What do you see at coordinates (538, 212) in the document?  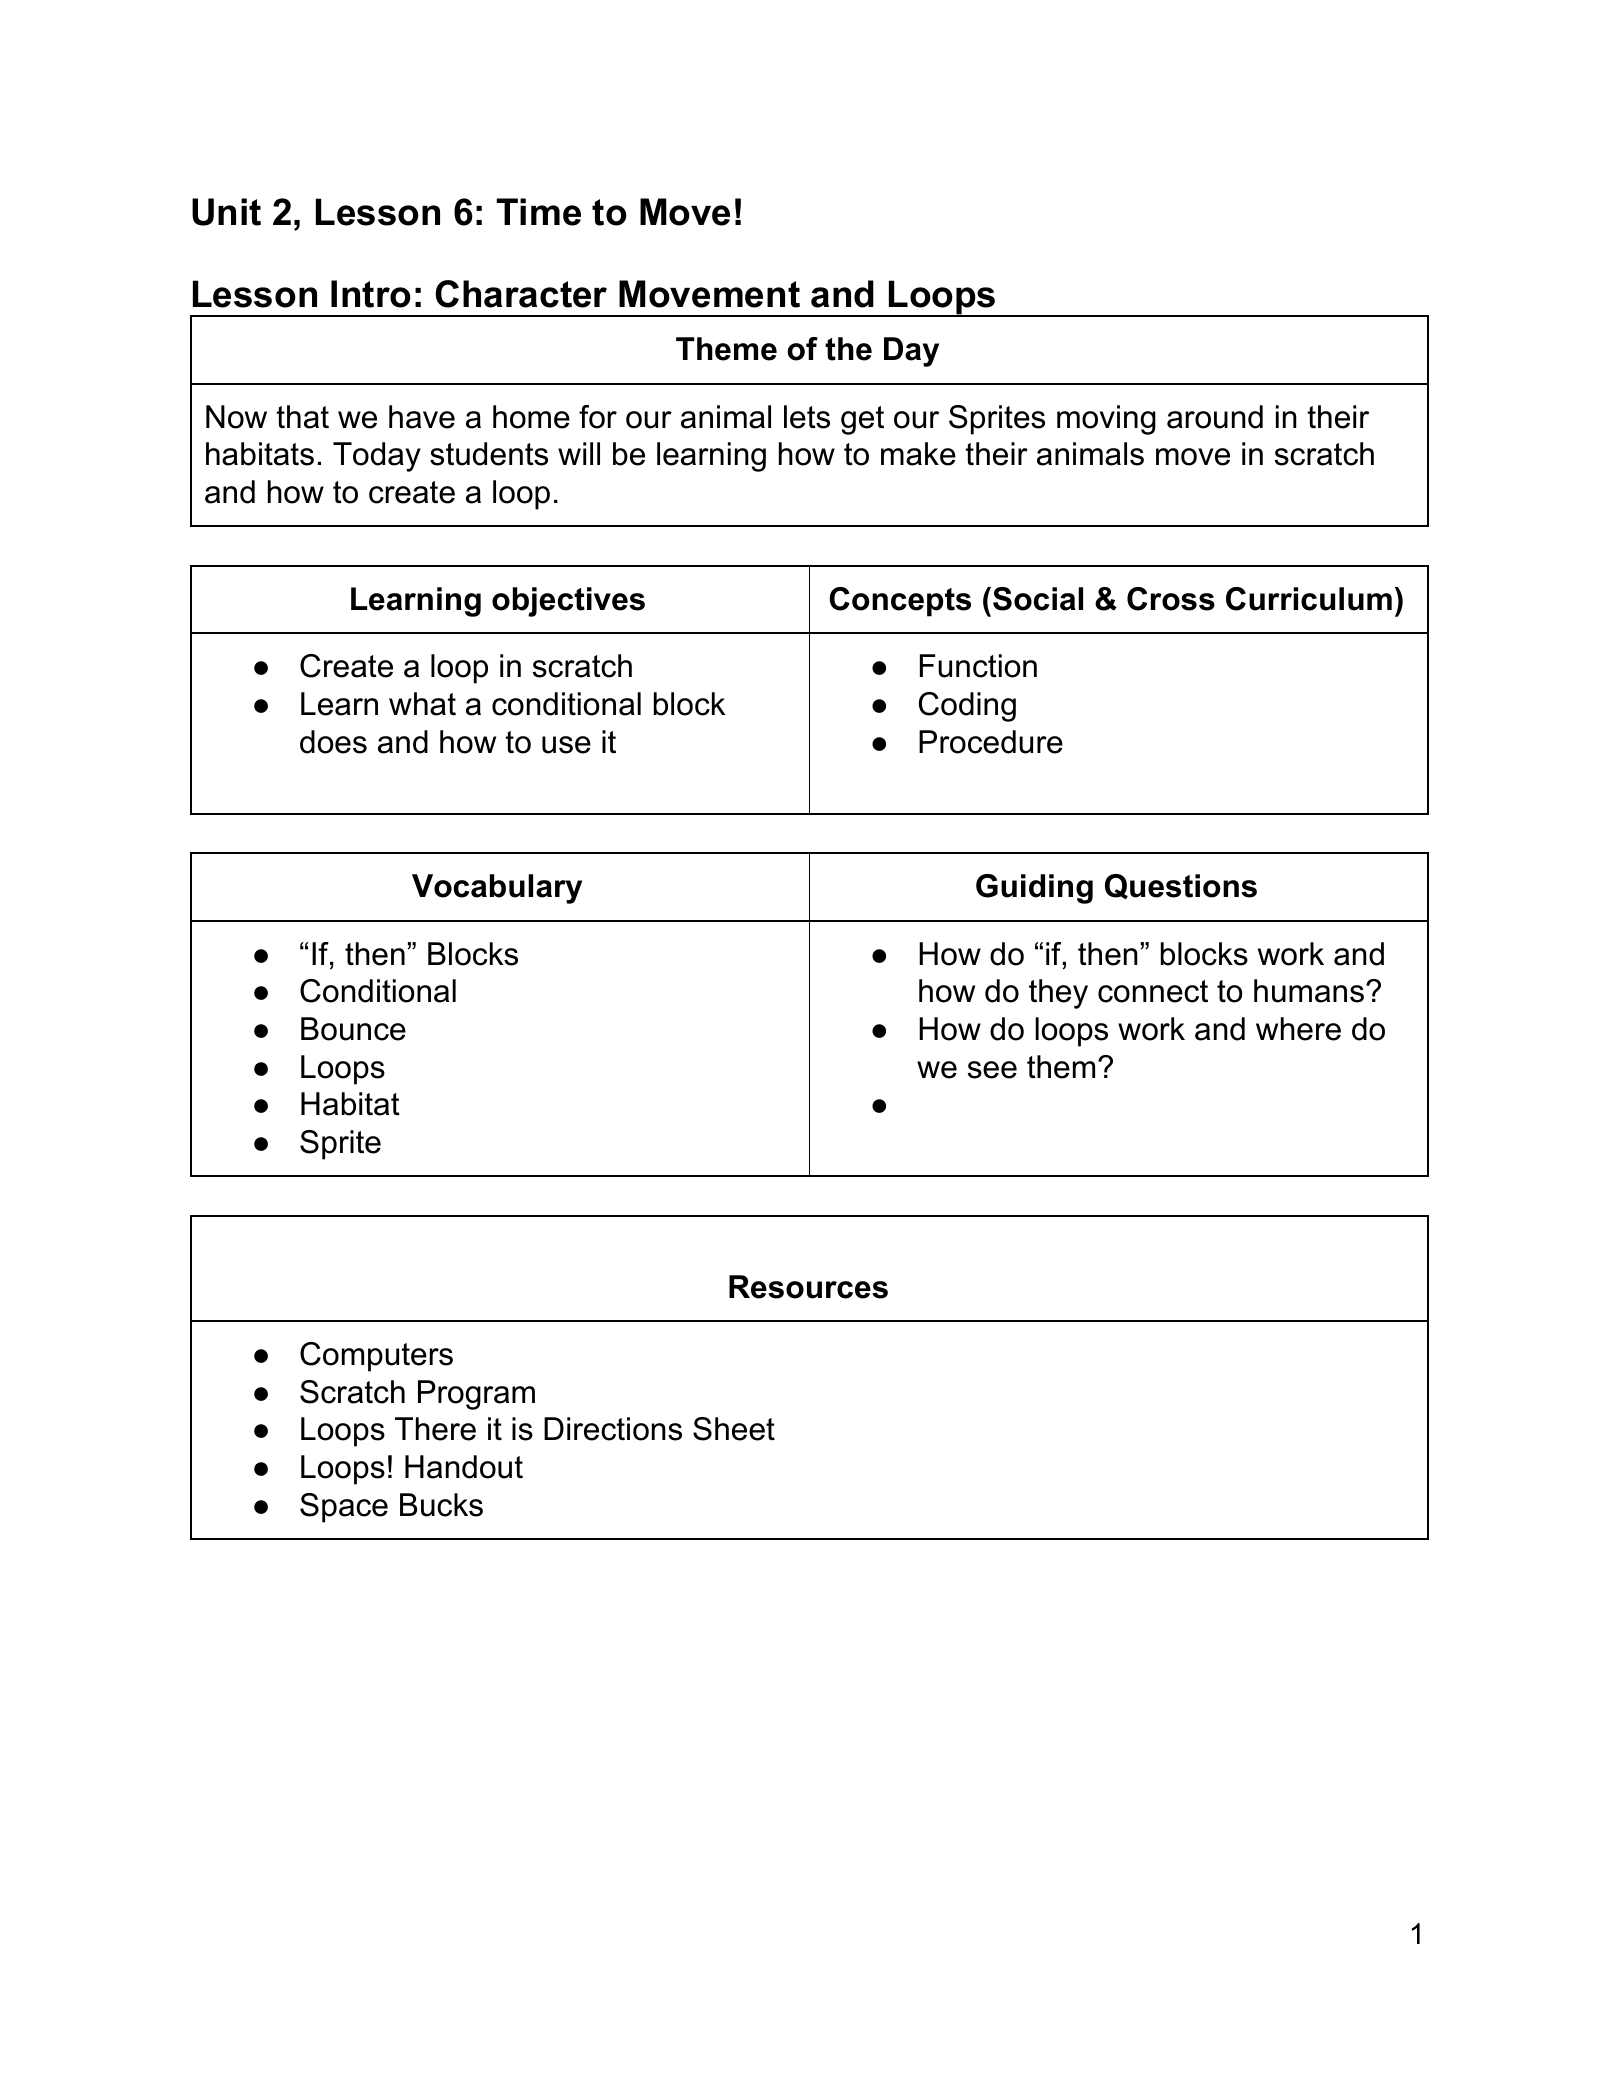 I see `Time` at bounding box center [538, 212].
